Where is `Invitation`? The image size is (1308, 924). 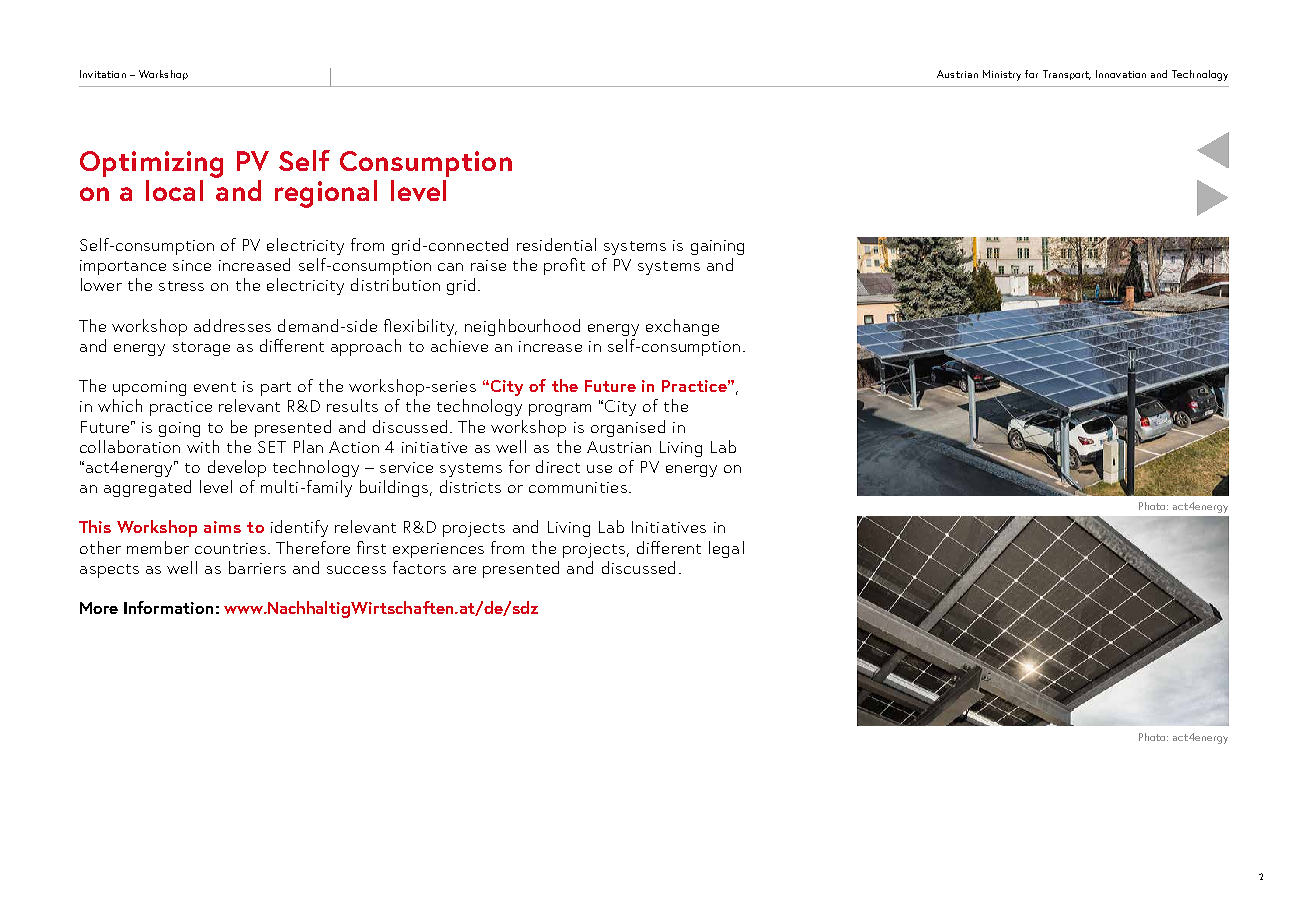 Invitation is located at coordinates (103, 74).
